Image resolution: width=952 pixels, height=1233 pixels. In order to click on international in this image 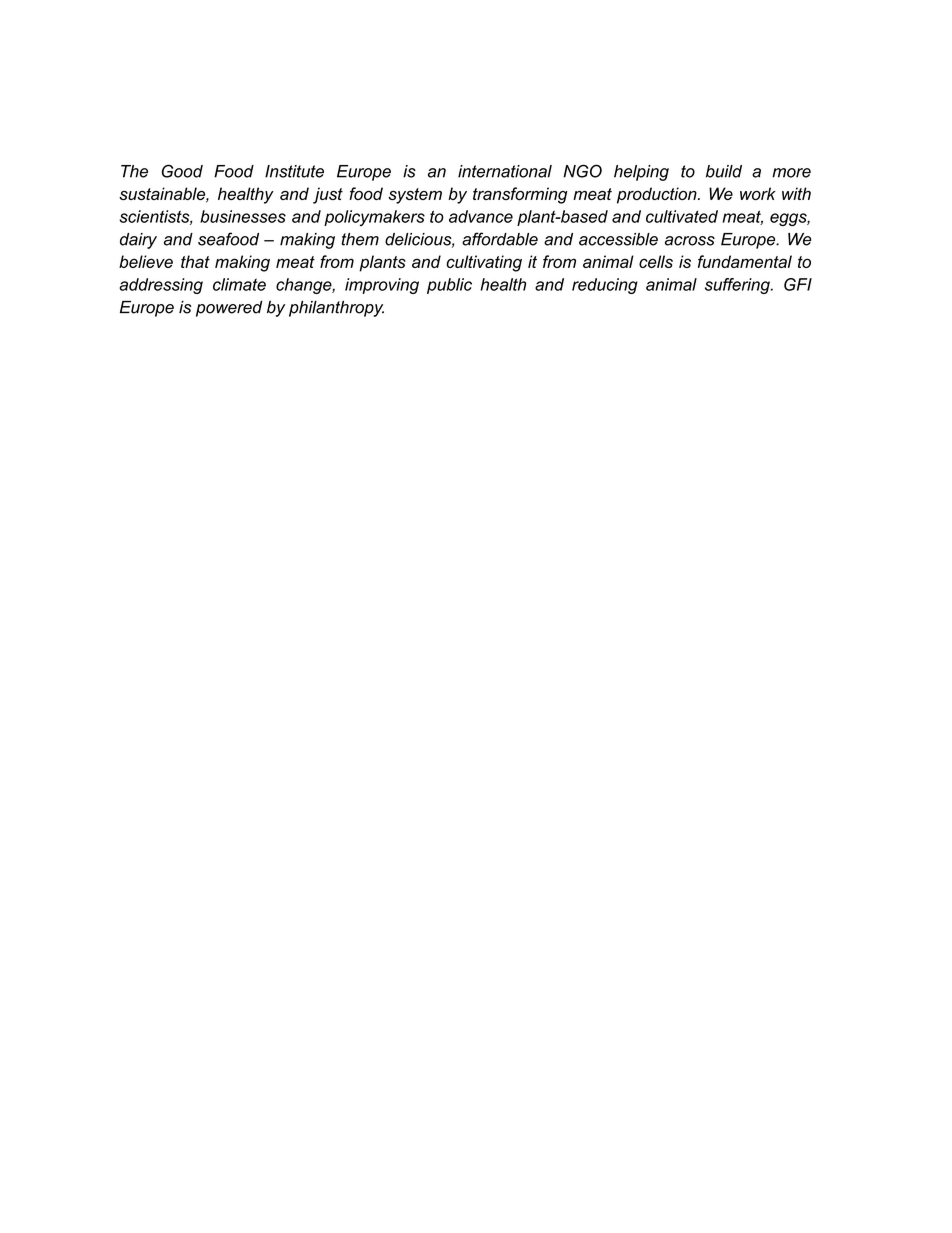, I will do `click(505, 171)`.
